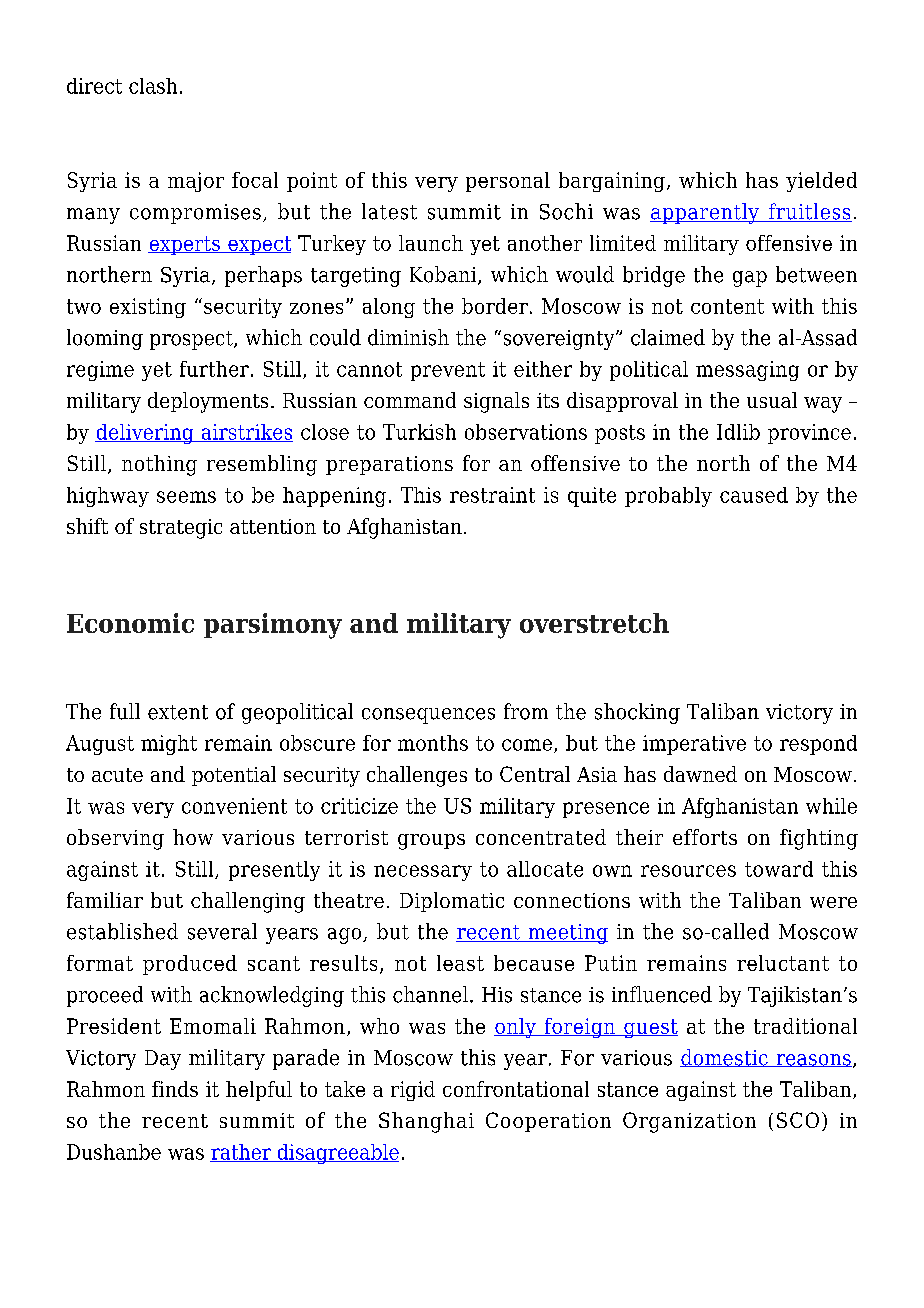 The image size is (924, 1308). I want to click on yielded, so click(821, 182).
